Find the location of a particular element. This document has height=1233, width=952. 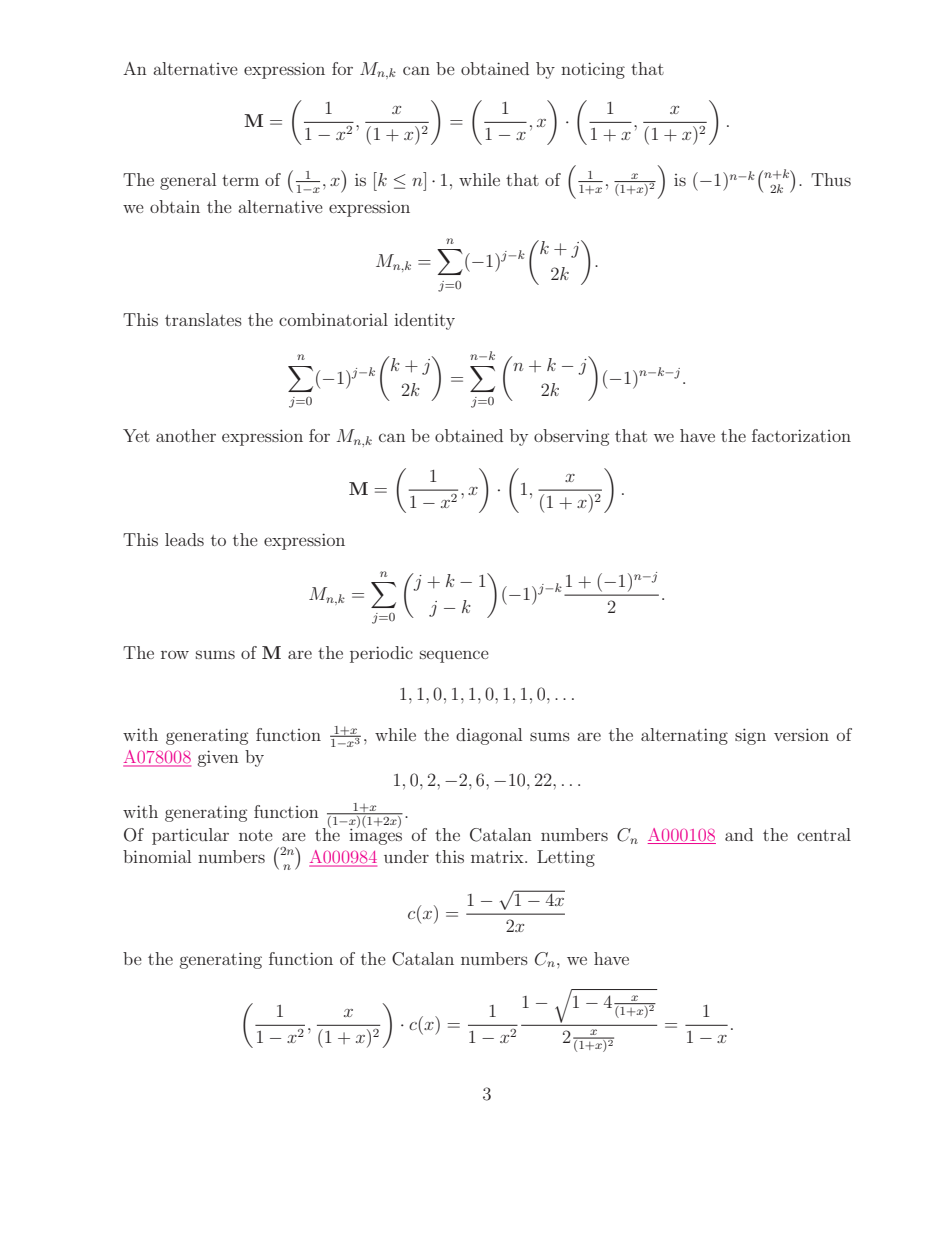

particular is located at coordinates (190, 836).
